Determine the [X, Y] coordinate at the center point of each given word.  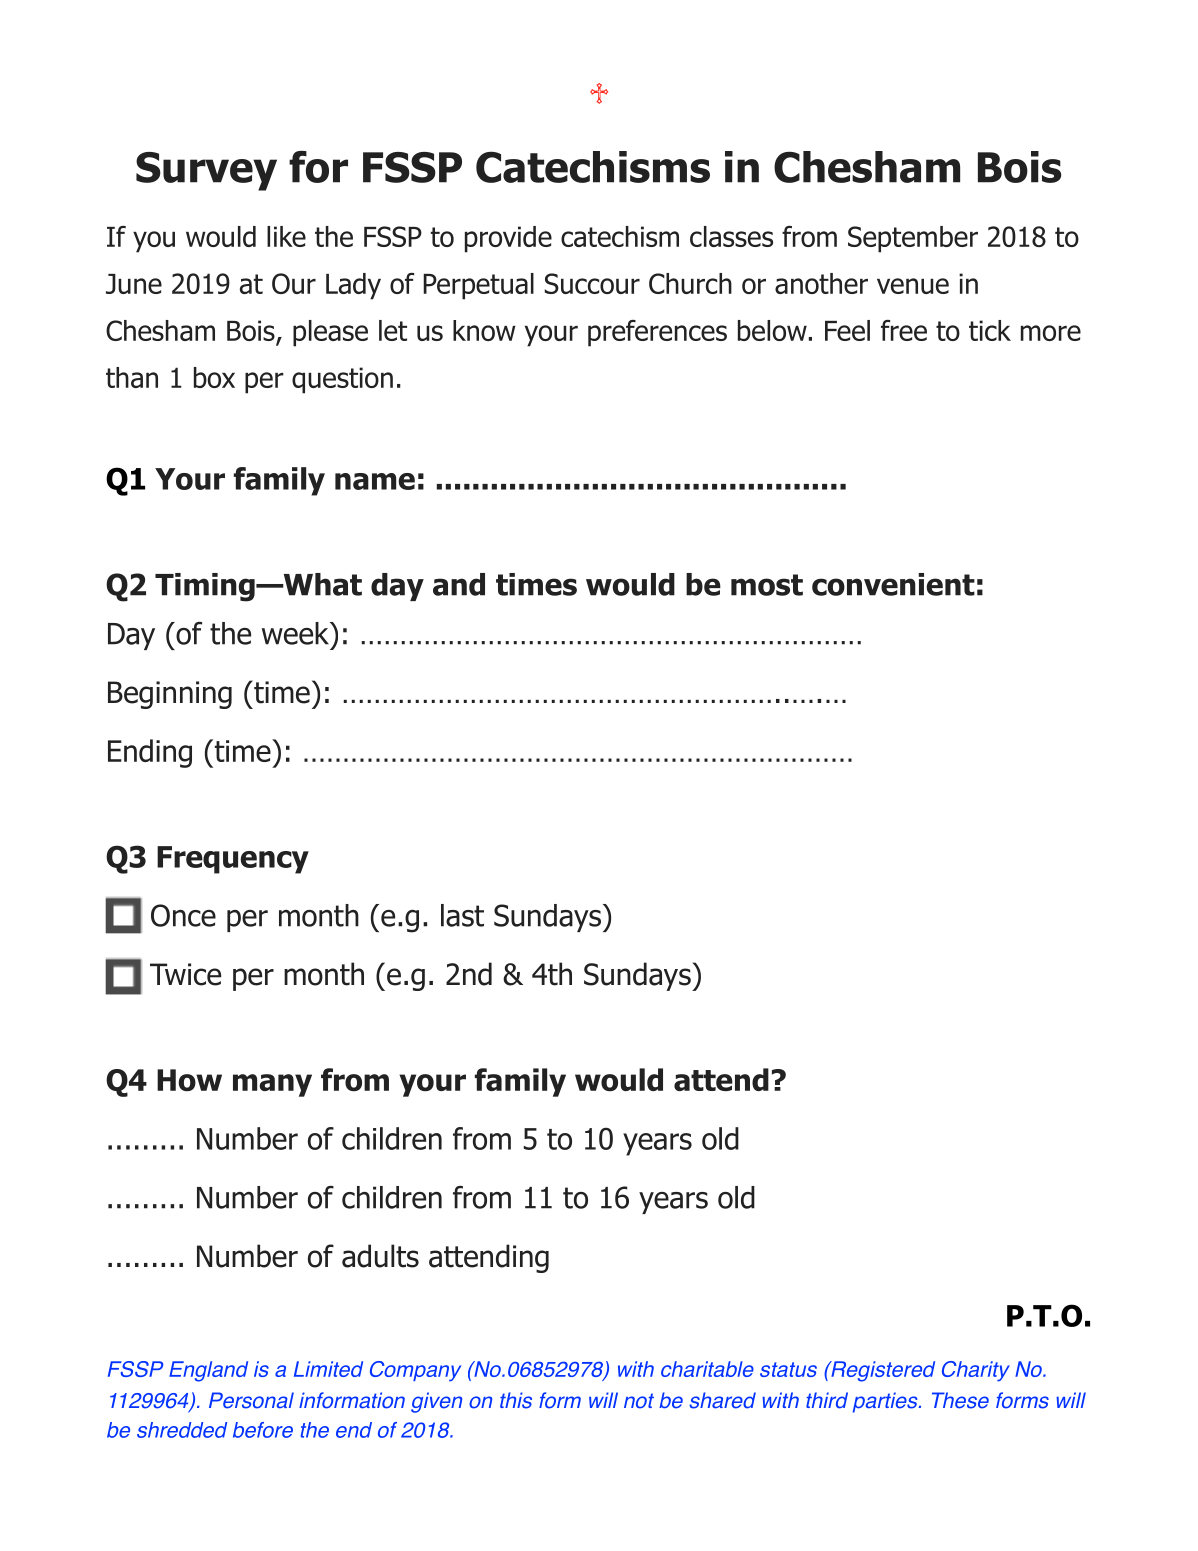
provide [508, 239]
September [913, 239]
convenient [893, 584]
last [462, 915]
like [286, 236]
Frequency [233, 860]
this [516, 1400]
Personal [251, 1400]
